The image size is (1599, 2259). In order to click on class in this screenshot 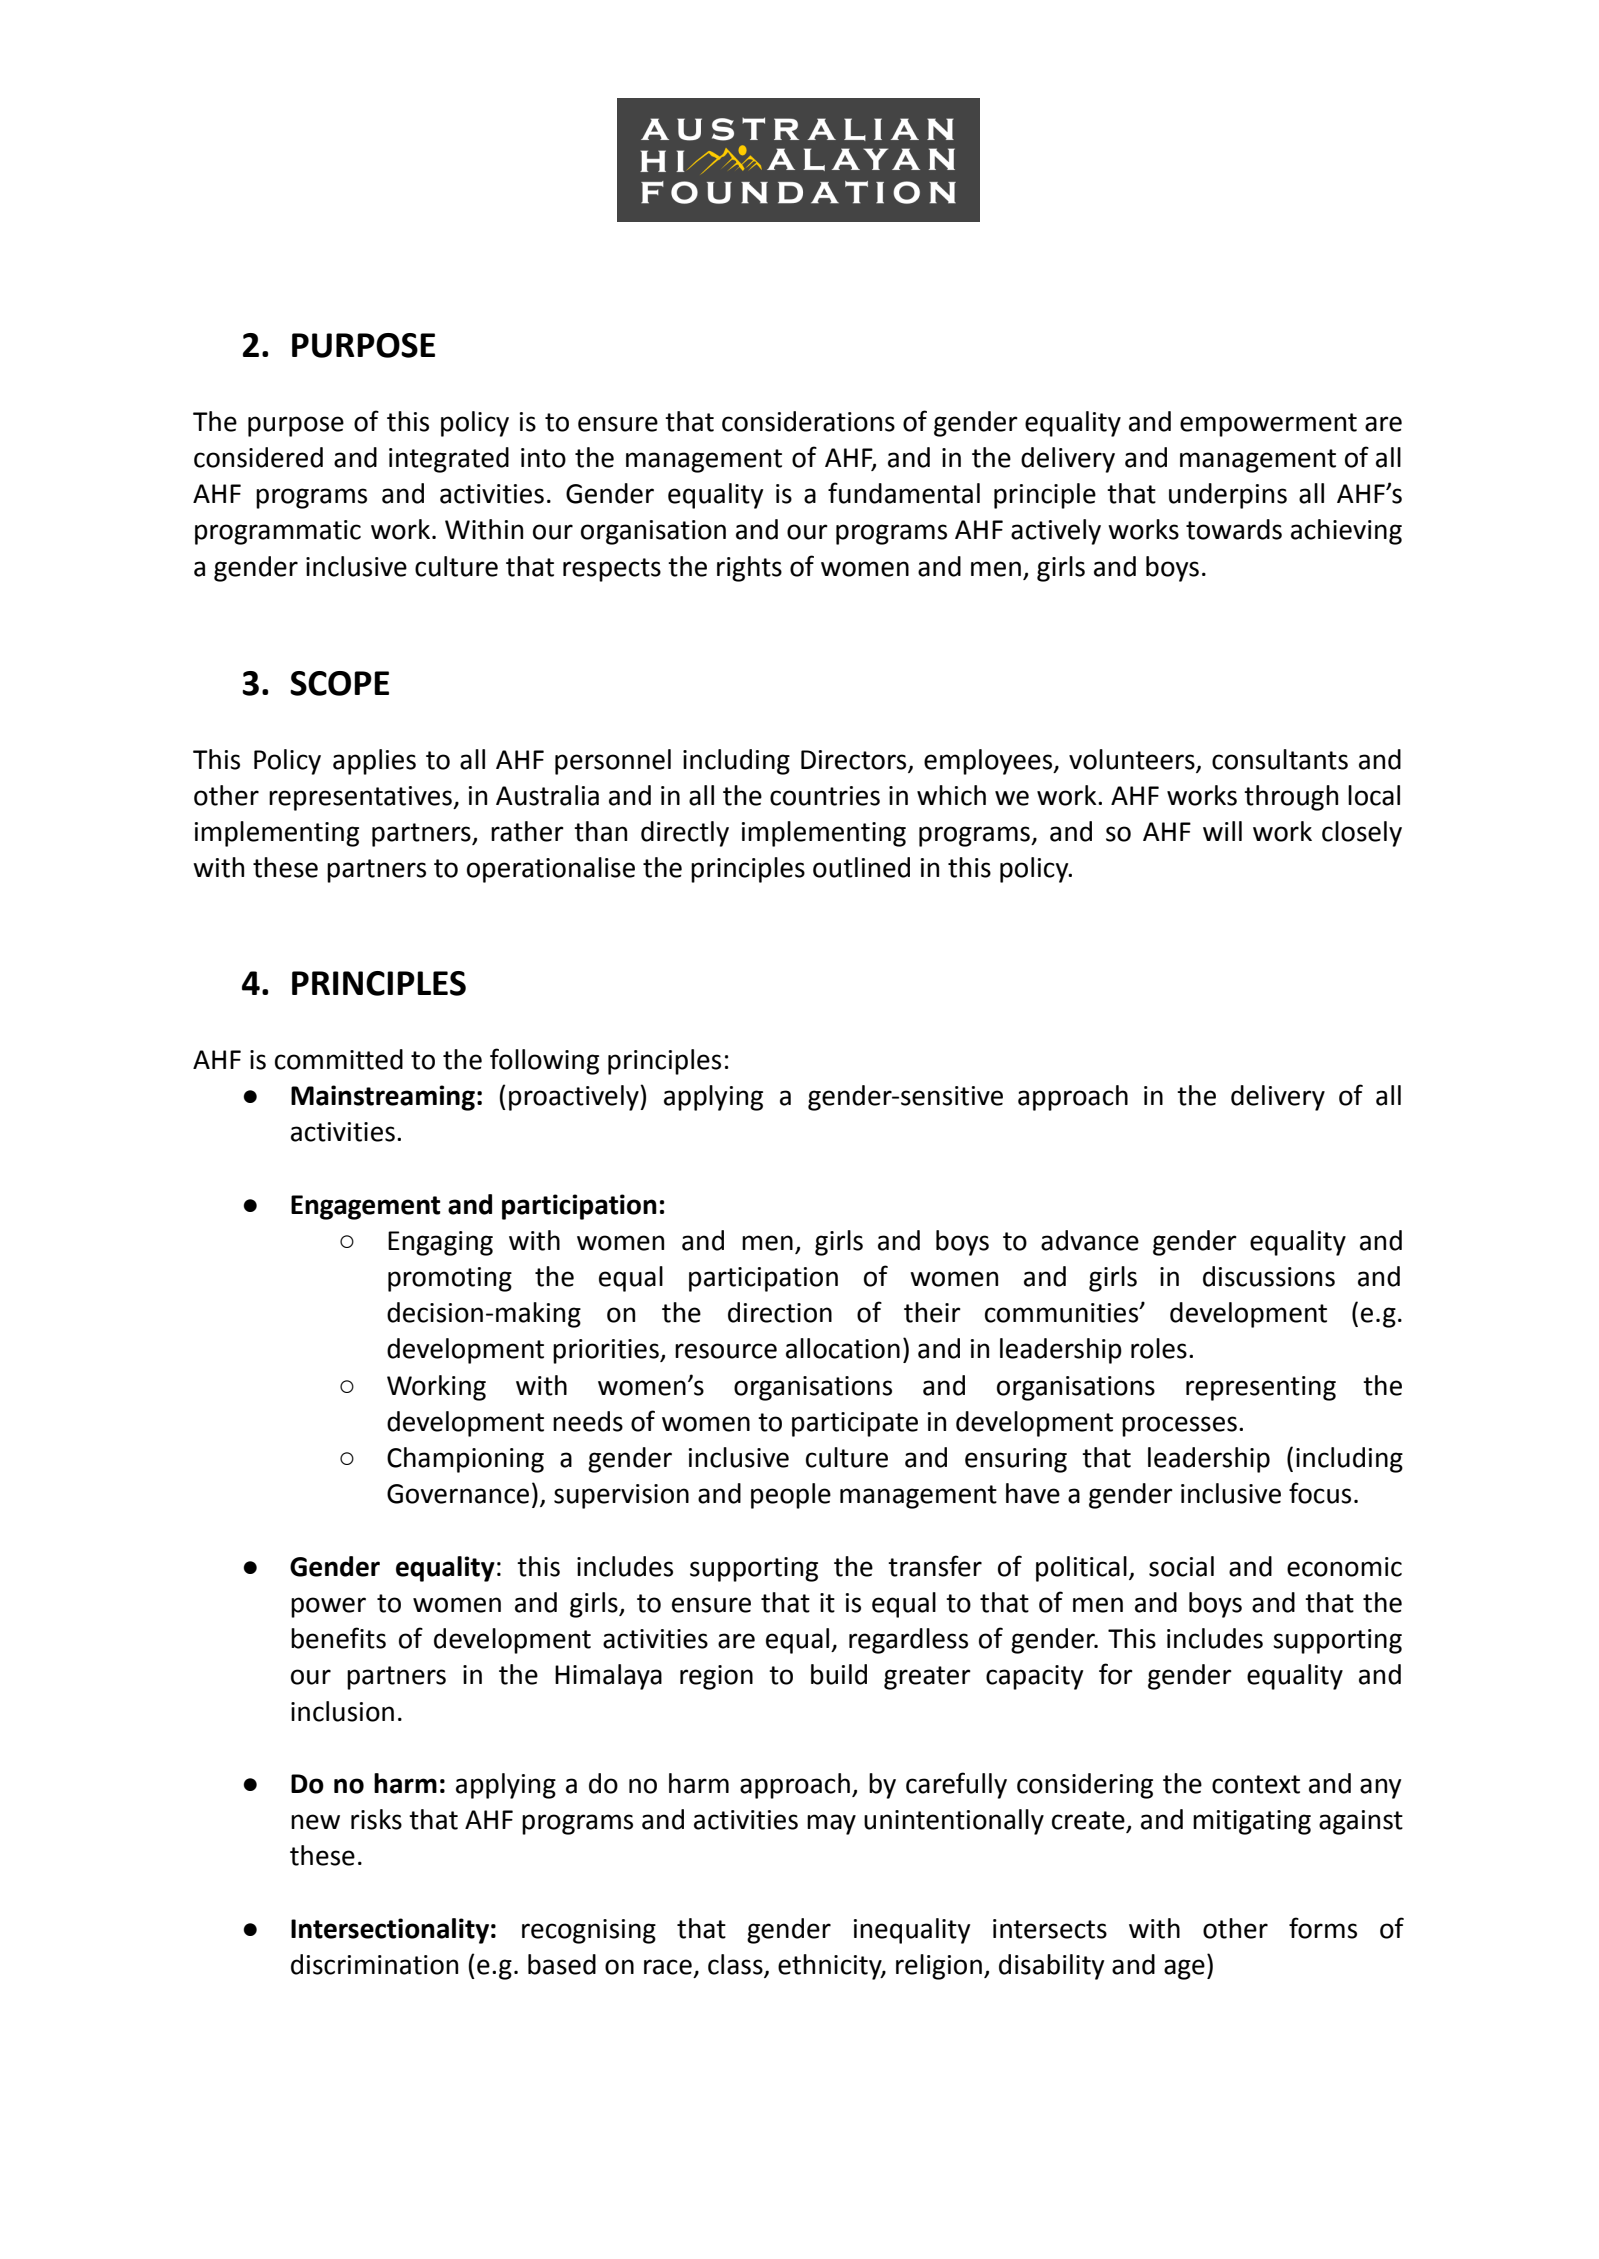, I will do `click(736, 1965)`.
